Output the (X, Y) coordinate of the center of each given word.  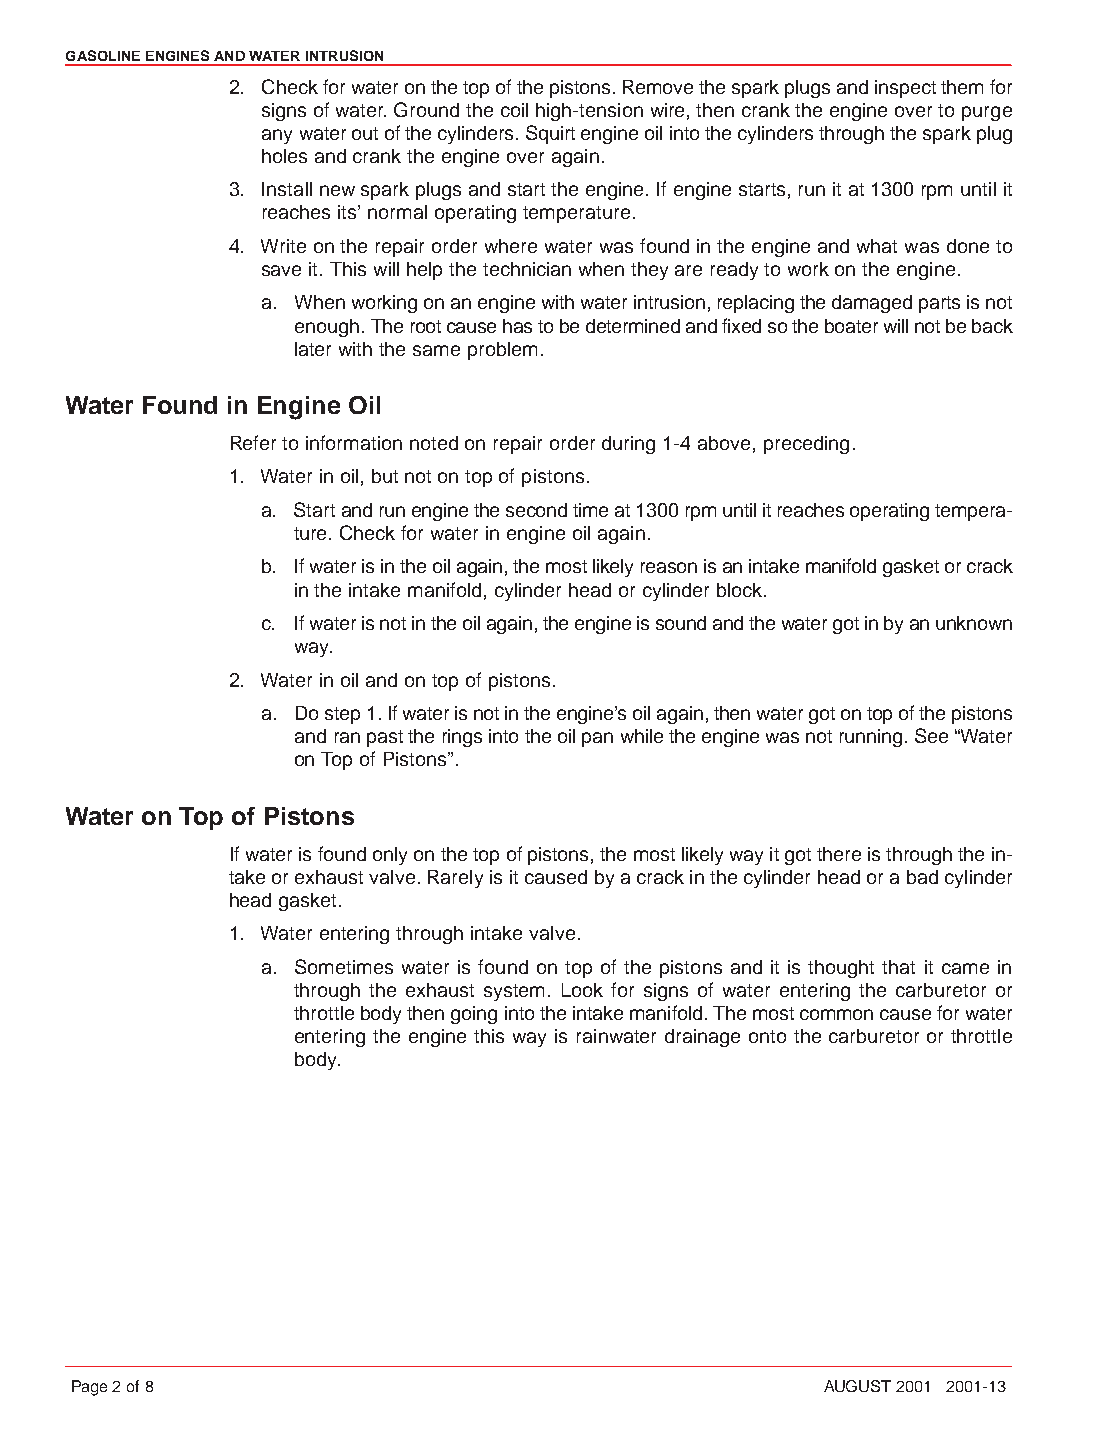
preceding (806, 445)
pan (597, 739)
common (836, 1014)
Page (89, 1388)
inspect (905, 89)
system (514, 992)
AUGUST (857, 1386)
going (474, 1015)
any (277, 136)
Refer (253, 442)
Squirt (550, 134)
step (342, 715)
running (871, 738)
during (628, 445)
